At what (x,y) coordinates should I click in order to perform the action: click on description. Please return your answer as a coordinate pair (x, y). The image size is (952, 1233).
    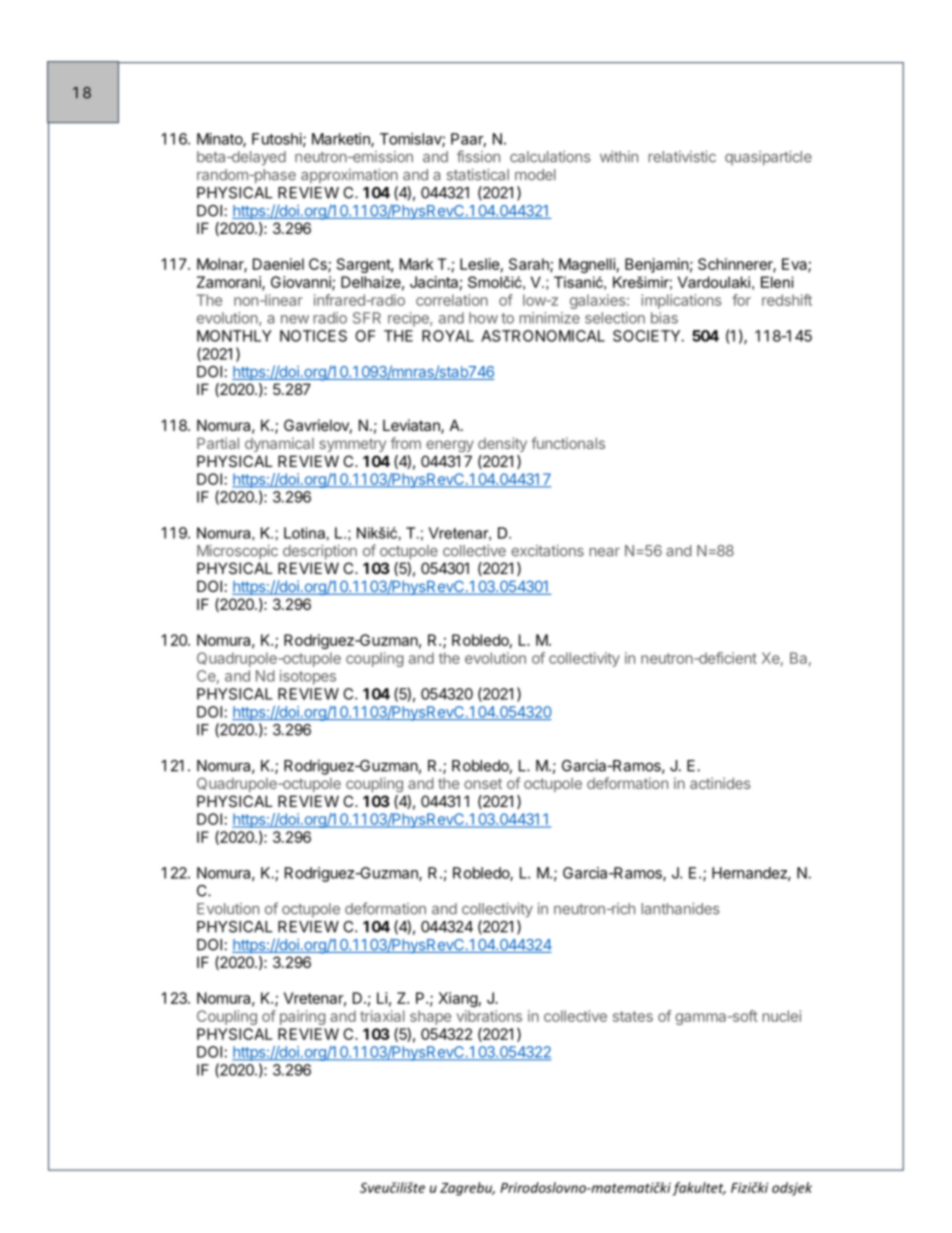
    Looking at the image, I should click on (320, 552).
